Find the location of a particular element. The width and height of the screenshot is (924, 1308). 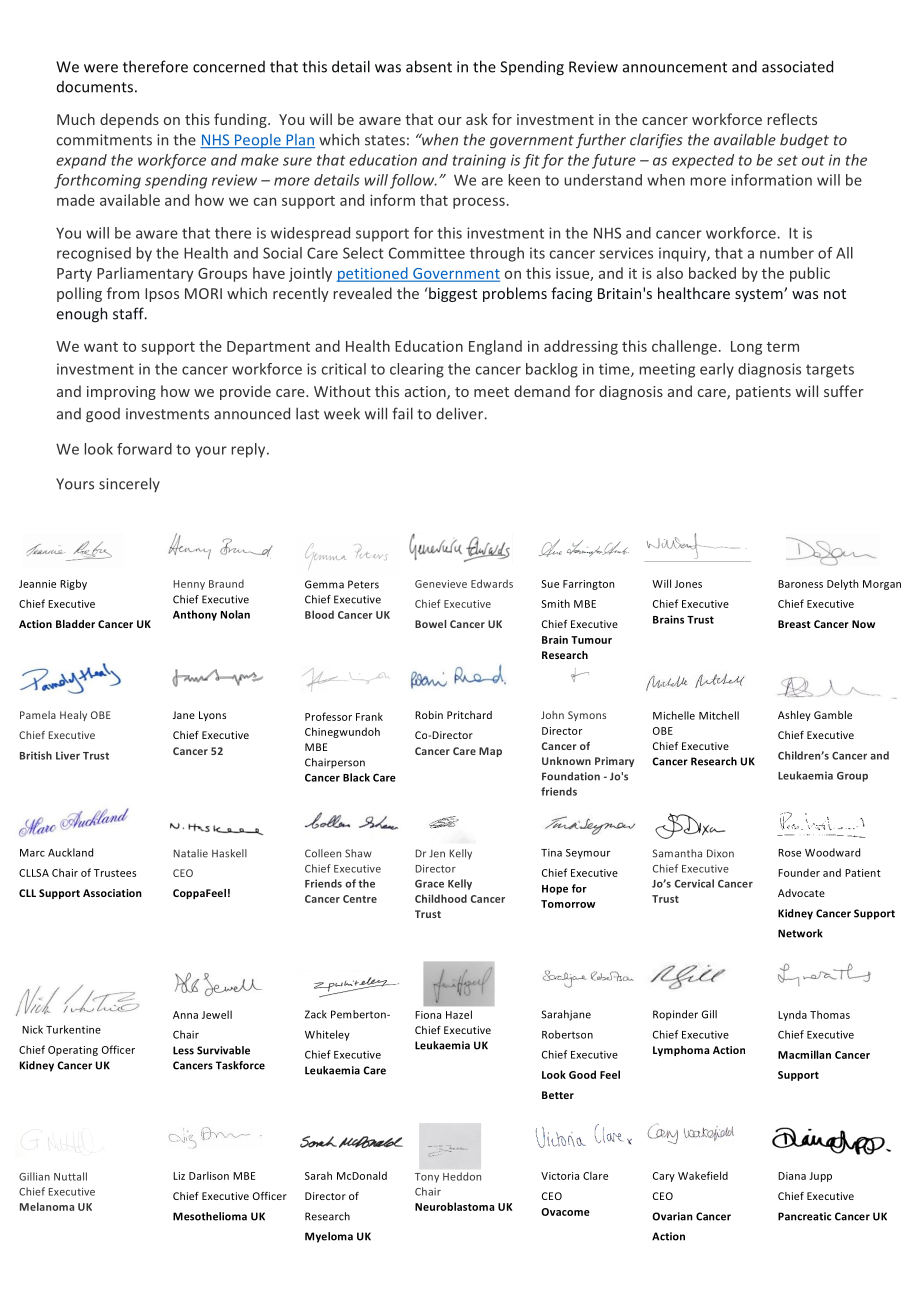

absent is located at coordinates (429, 66).
